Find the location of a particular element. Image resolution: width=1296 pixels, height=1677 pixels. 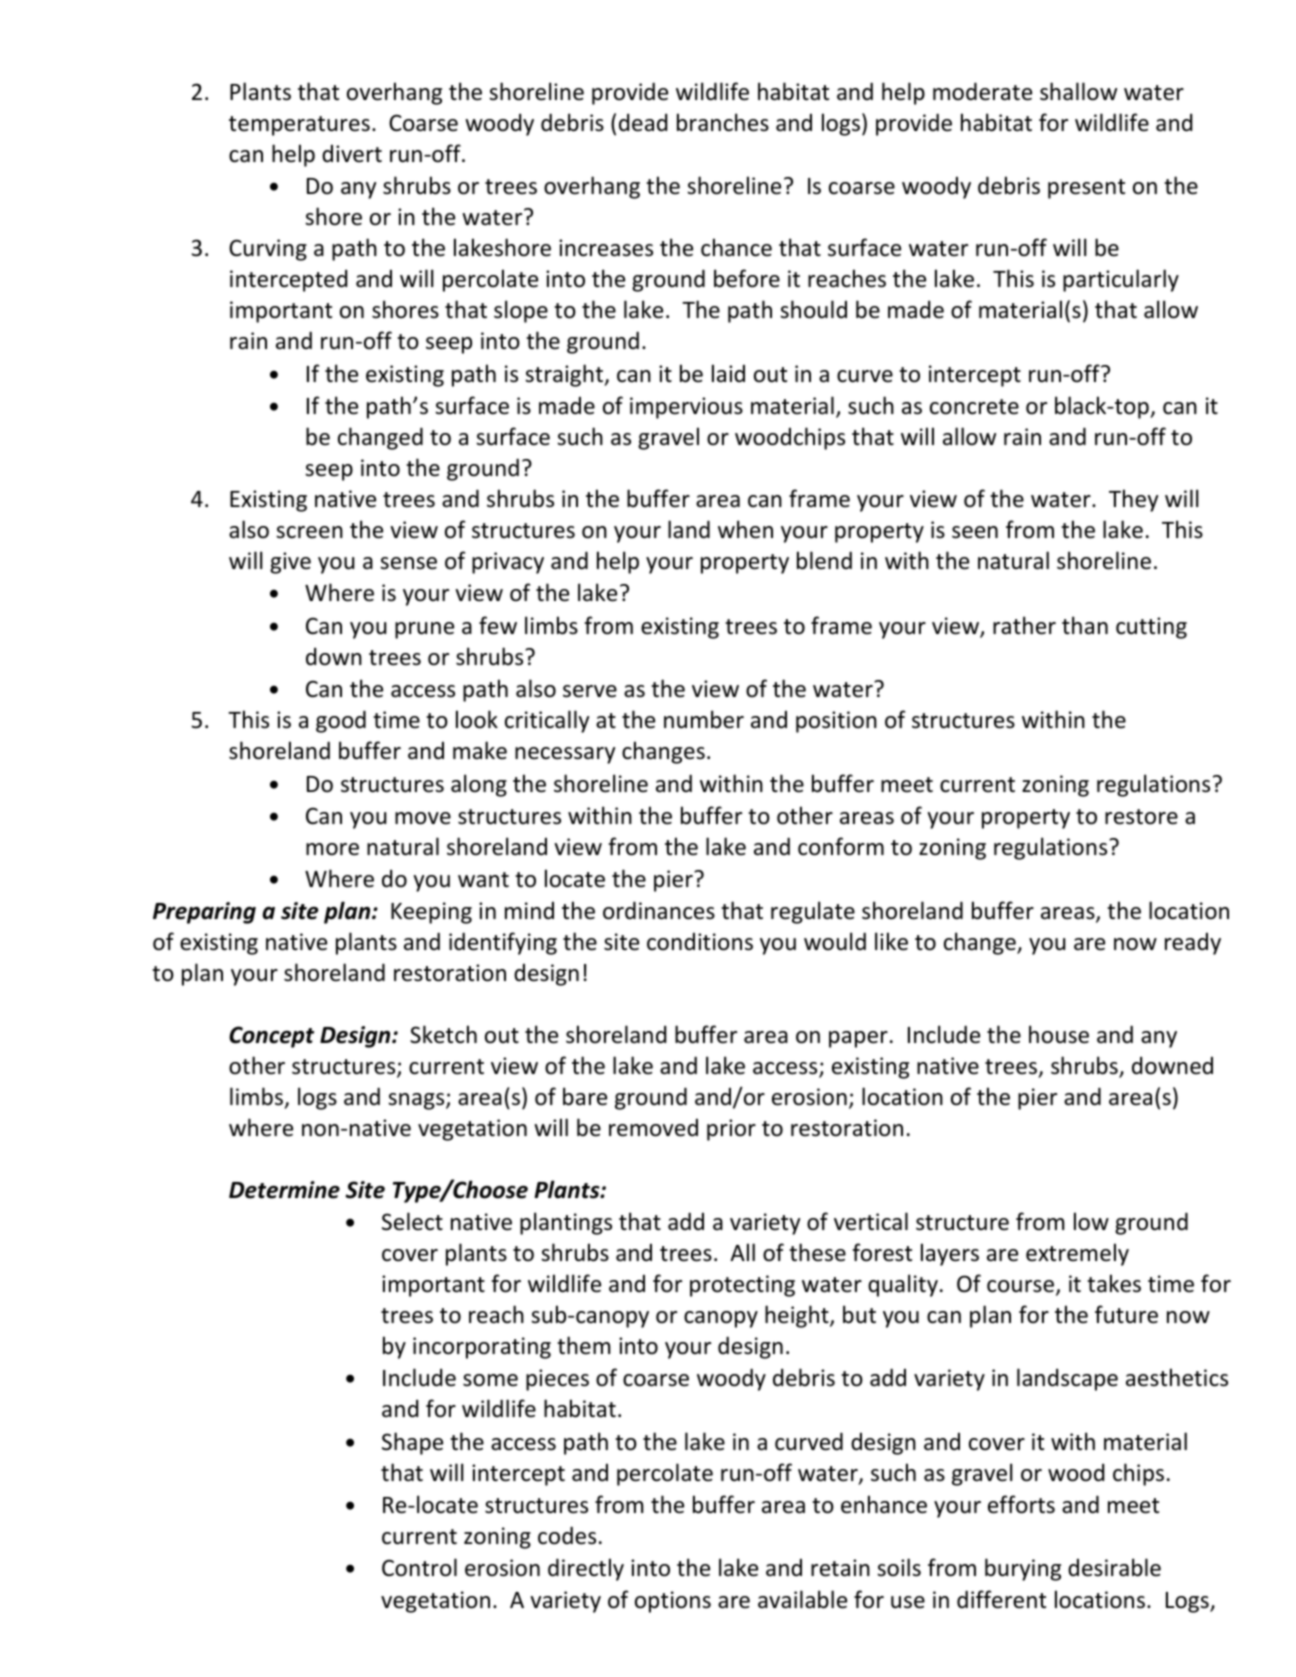

restore is located at coordinates (1141, 817).
